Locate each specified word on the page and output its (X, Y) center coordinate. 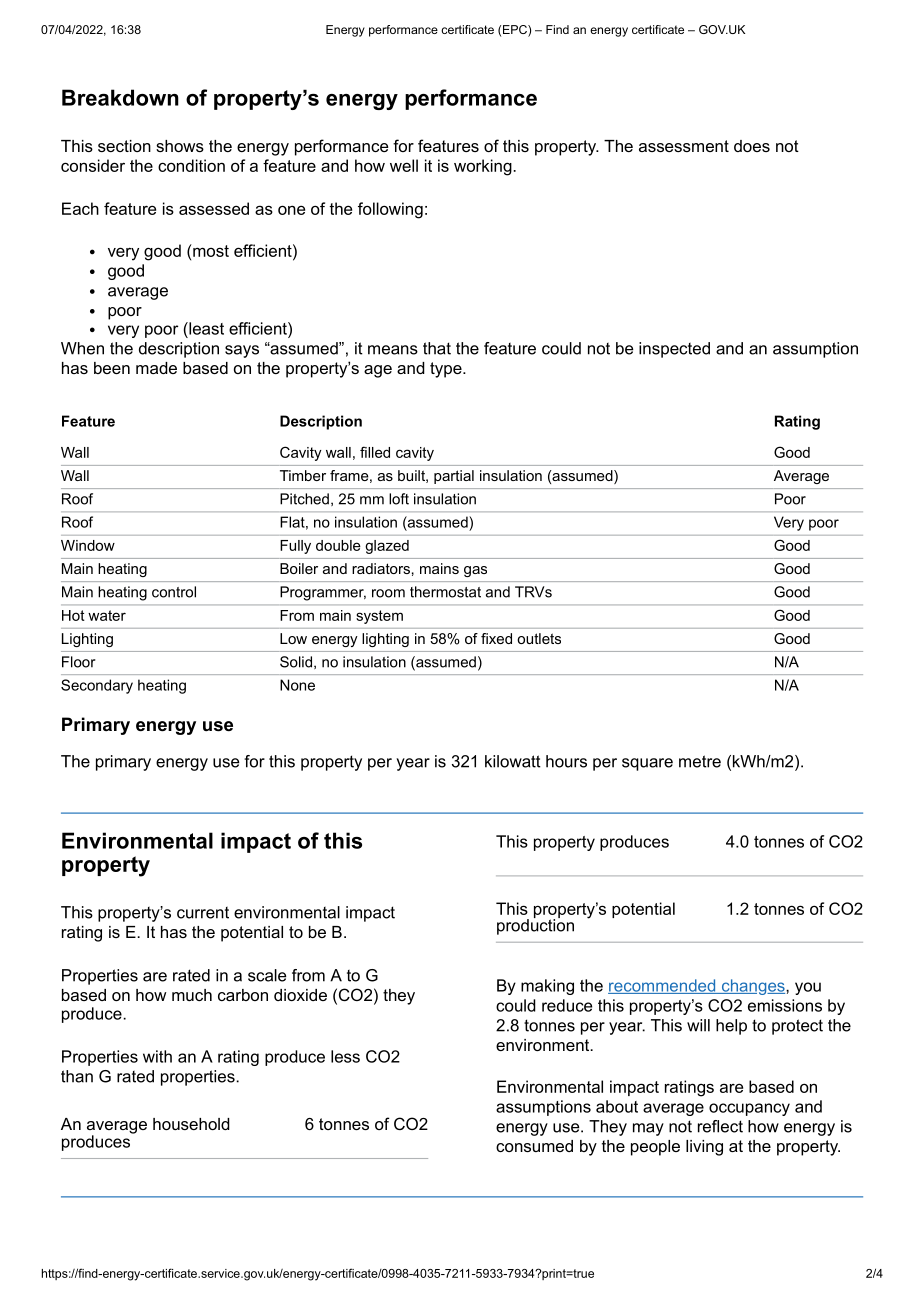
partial (454, 477)
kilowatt (513, 761)
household (191, 1124)
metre (700, 761)
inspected (674, 350)
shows (180, 146)
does (752, 146)
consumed (534, 1146)
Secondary (97, 686)
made (156, 368)
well (404, 165)
